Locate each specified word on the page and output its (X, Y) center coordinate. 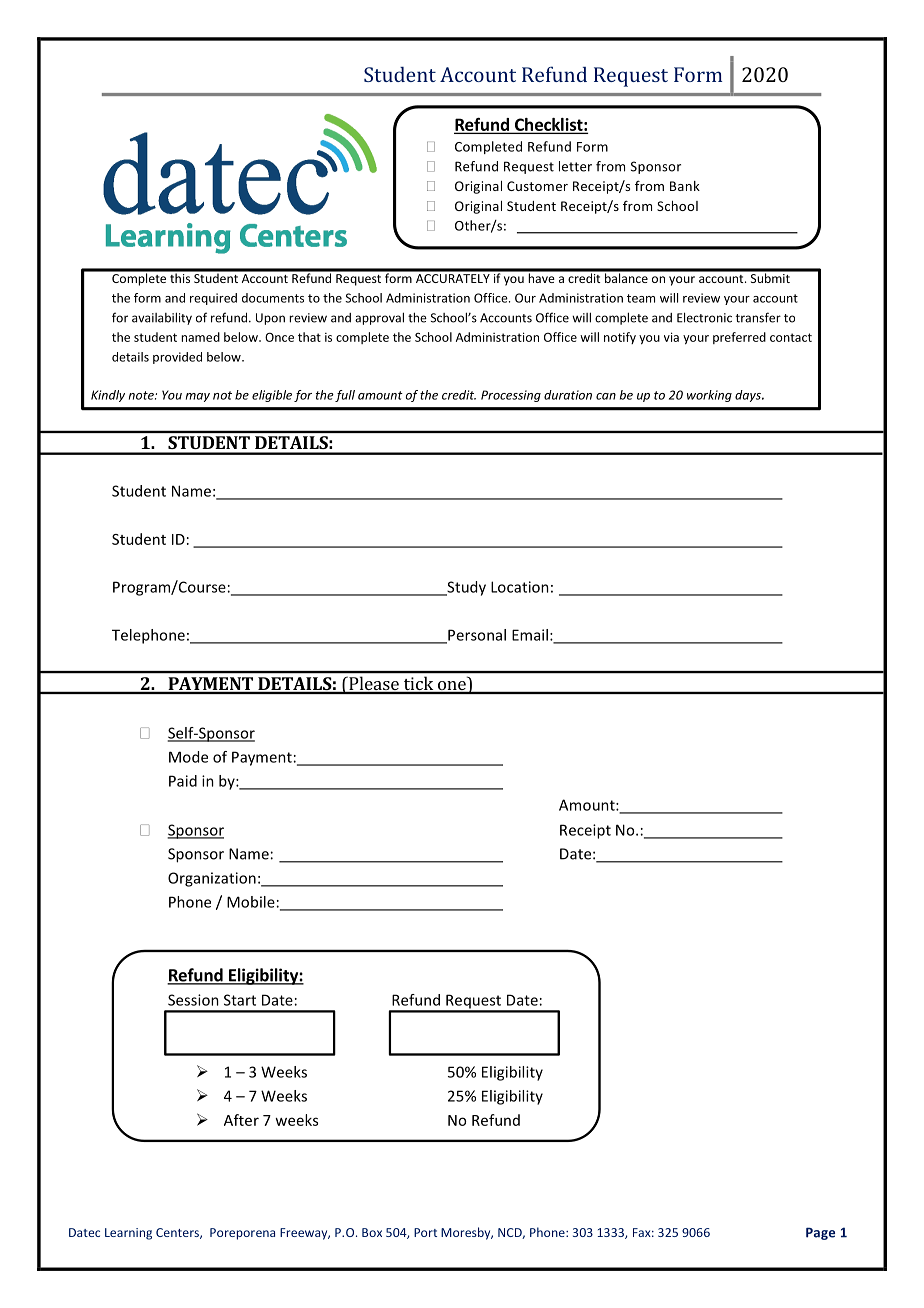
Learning (128, 1234)
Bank (685, 186)
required (213, 299)
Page (820, 1233)
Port (425, 1232)
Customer (537, 186)
